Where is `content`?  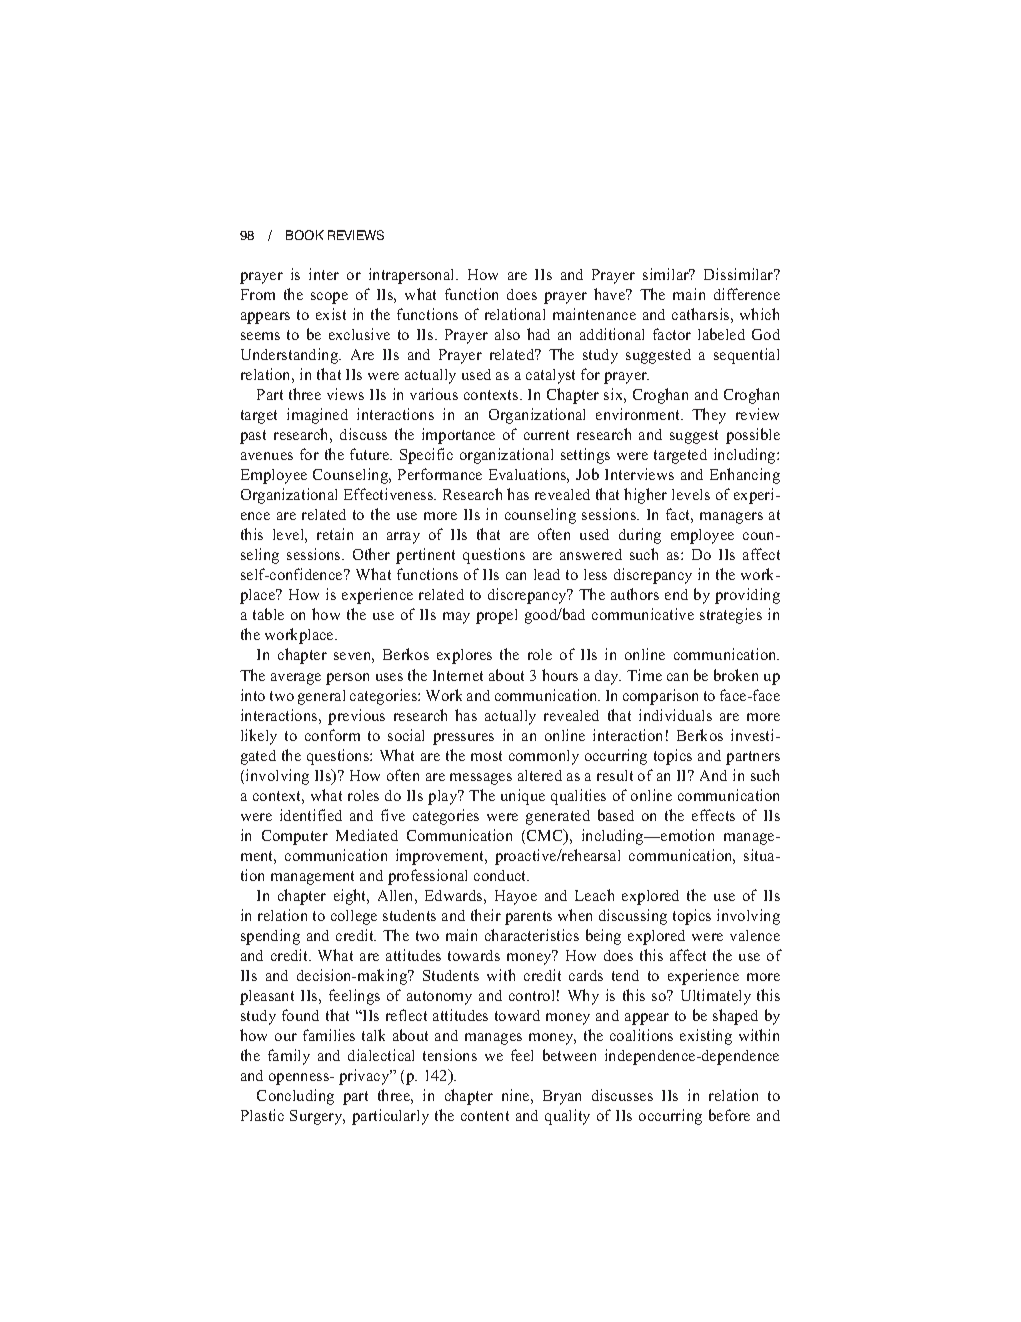 content is located at coordinates (485, 1116).
